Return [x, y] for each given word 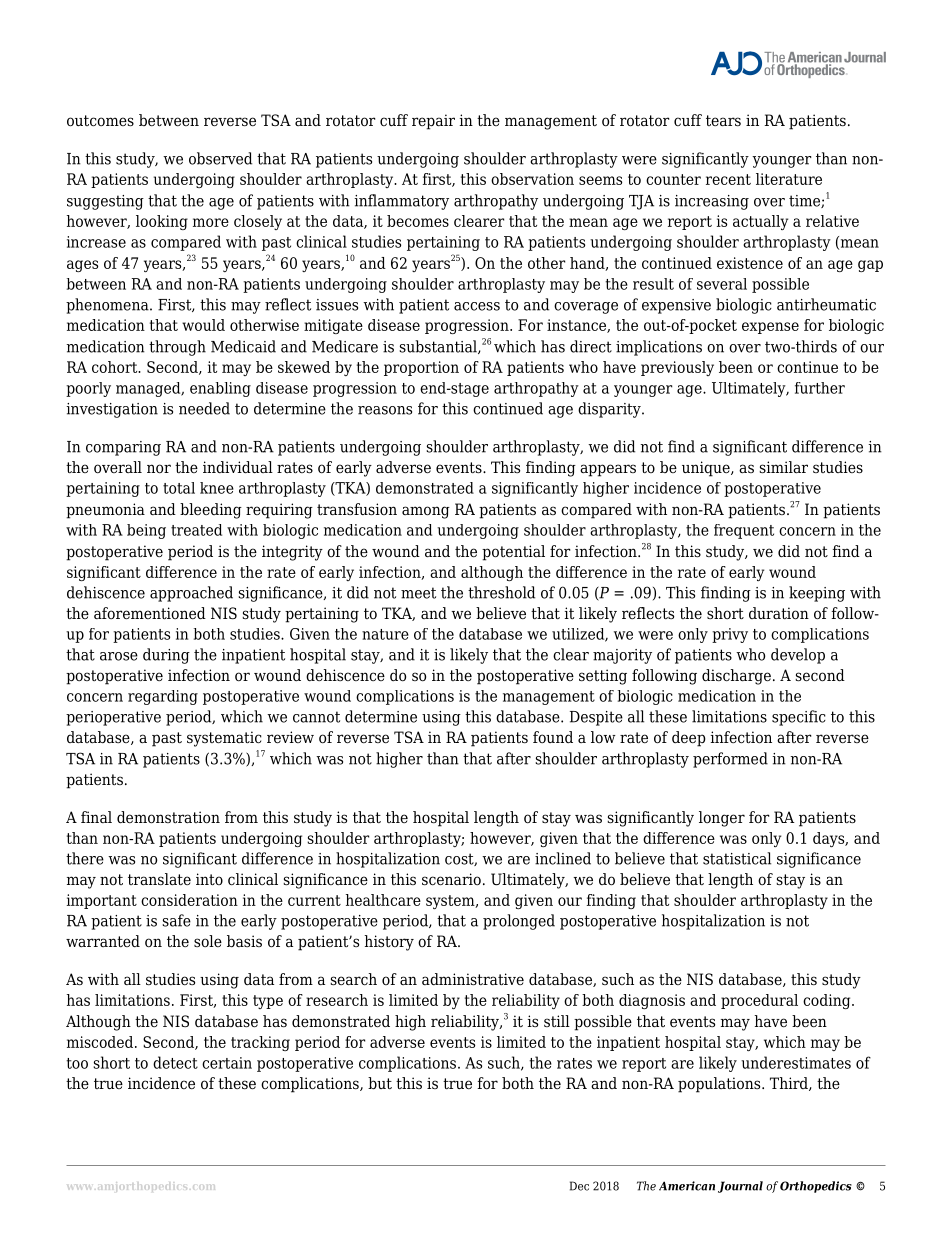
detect [175, 1062]
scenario [451, 879]
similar [783, 467]
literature [789, 179]
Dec [579, 1186]
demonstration [168, 817]
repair [433, 122]
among [426, 512]
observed [220, 158]
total [179, 488]
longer [722, 819]
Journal [740, 1187]
